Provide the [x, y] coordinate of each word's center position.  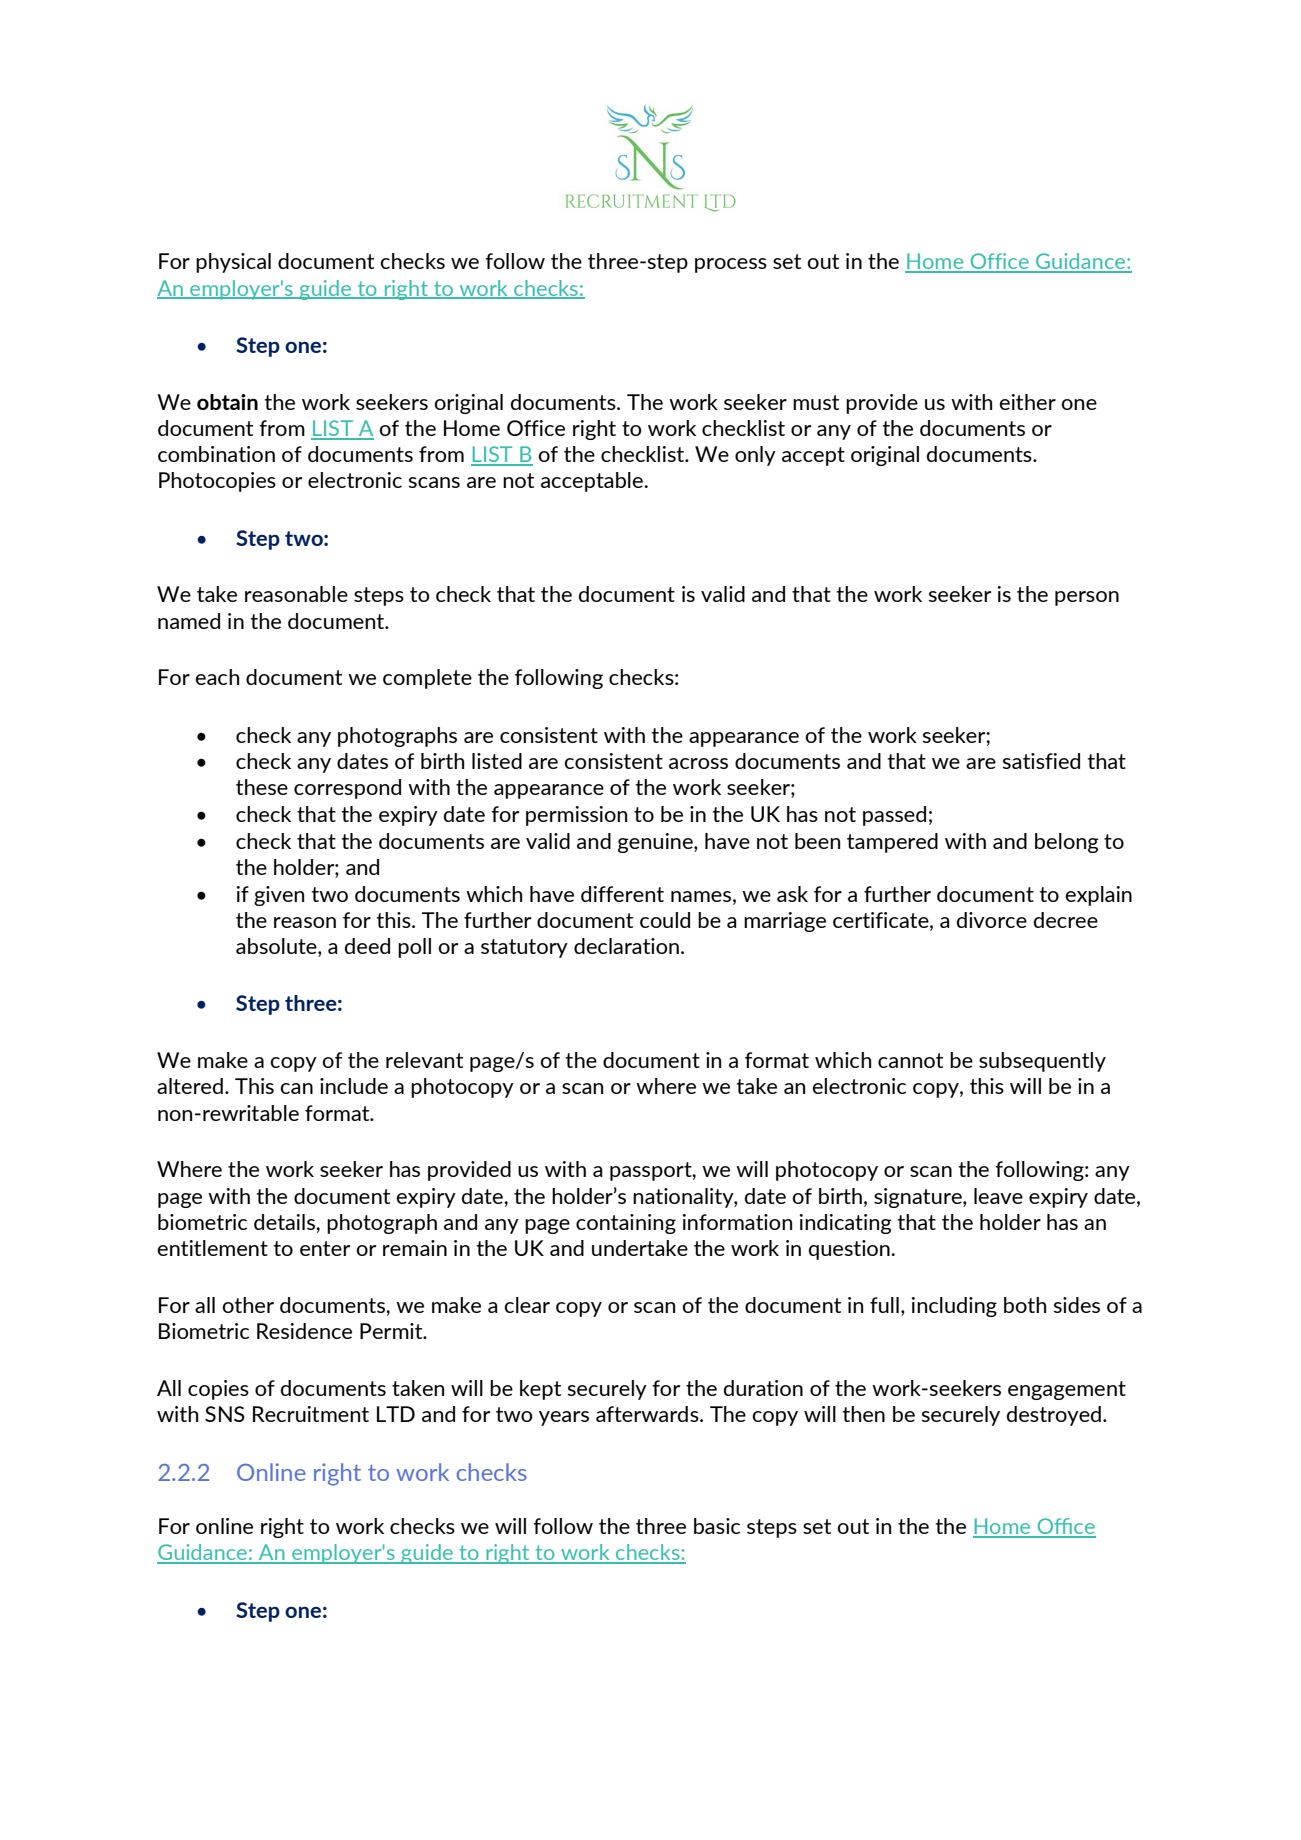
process [731, 265]
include [354, 1086]
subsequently [1042, 1062]
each [217, 677]
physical [233, 263]
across [698, 763]
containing [626, 1224]
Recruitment [311, 1414]
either [1027, 402]
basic [717, 1526]
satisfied [1041, 761]
